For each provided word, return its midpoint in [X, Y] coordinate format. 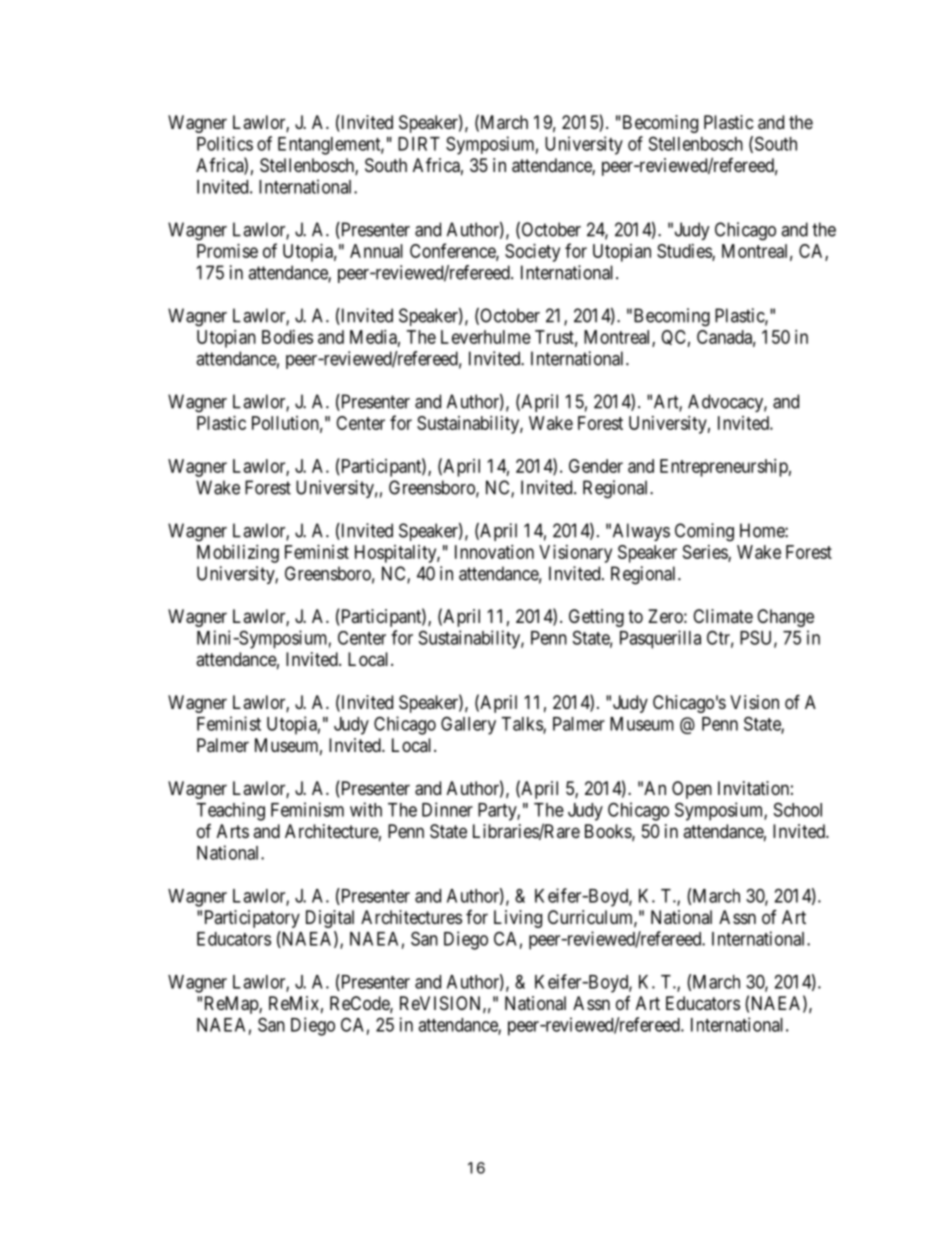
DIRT [419, 144]
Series [706, 553]
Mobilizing [238, 554]
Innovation [494, 552]
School [798, 809]
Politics [225, 143]
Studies [685, 252]
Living [518, 919]
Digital [330, 919]
